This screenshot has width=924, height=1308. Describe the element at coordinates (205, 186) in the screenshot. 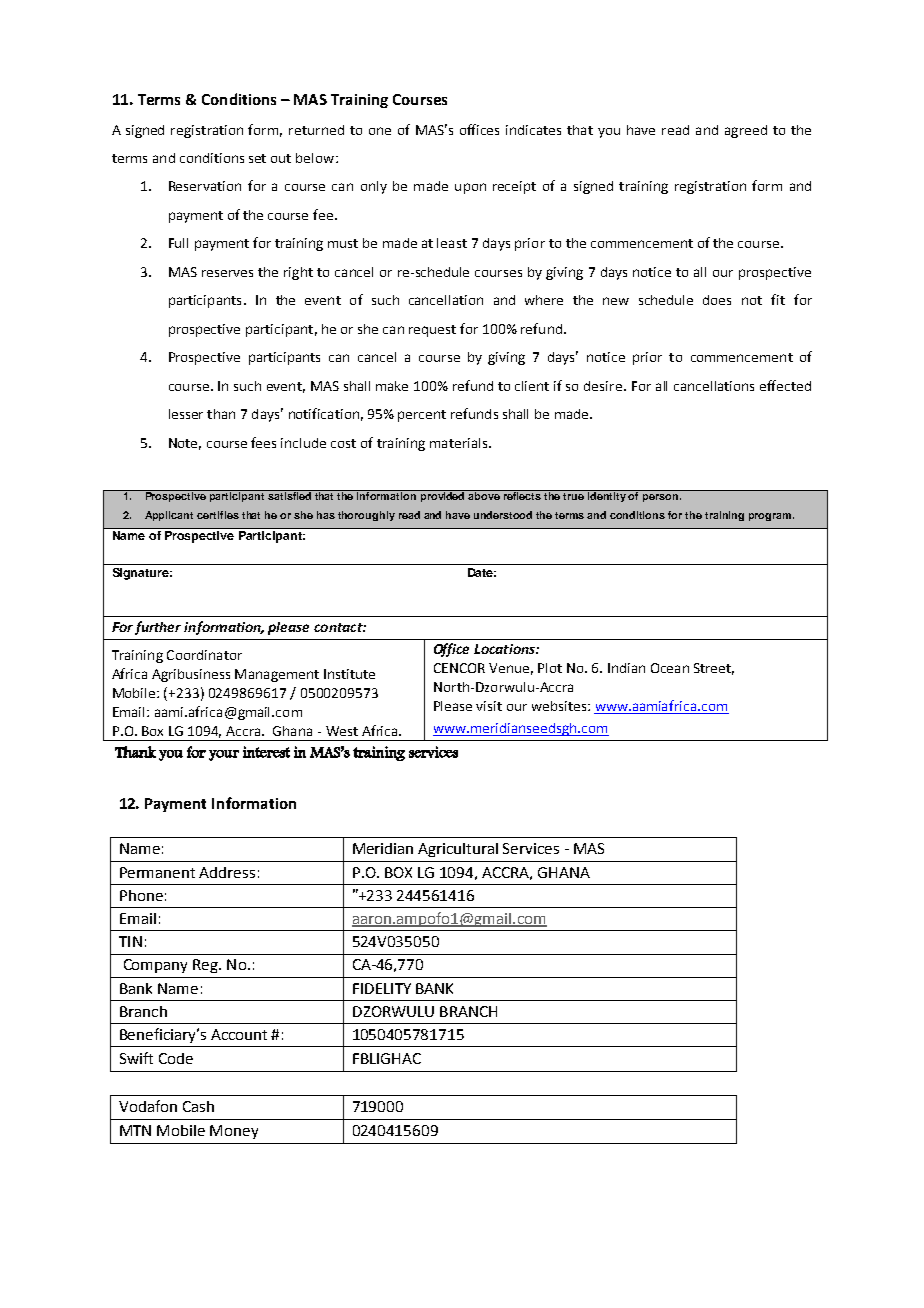

I see `Reservation` at that location.
